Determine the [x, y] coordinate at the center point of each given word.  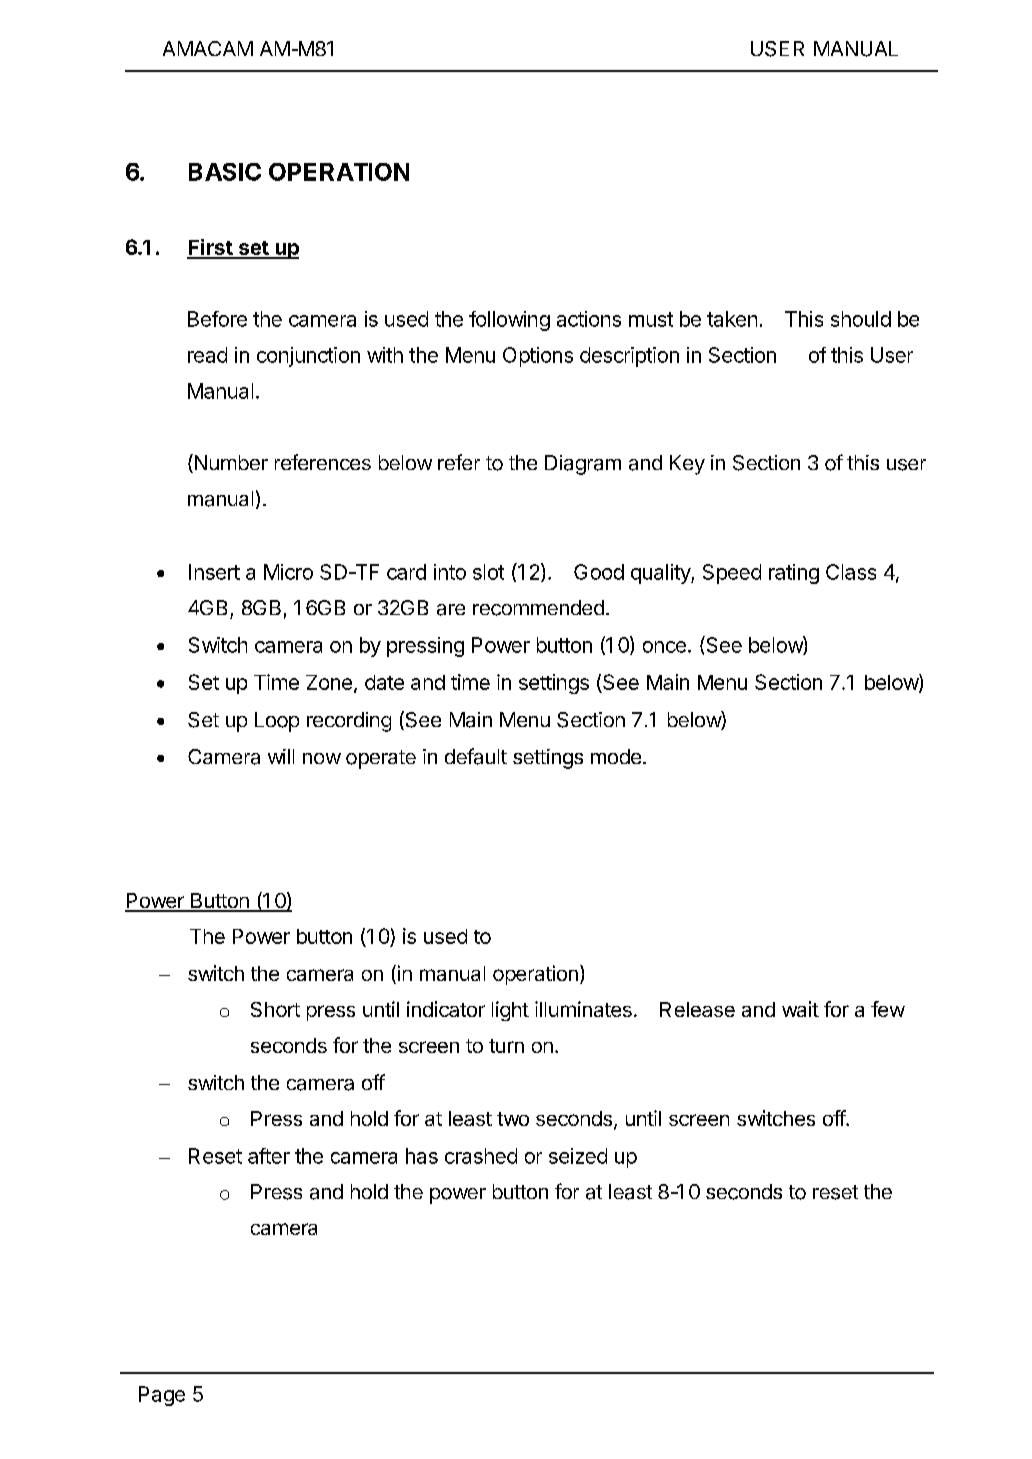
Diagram [583, 465]
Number [230, 463]
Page [162, 1396]
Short [275, 1009]
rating [794, 574]
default [476, 756]
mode [616, 756]
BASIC [225, 172]
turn [506, 1046]
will [281, 756]
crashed [481, 1156]
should [861, 319]
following [509, 321]
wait [800, 1009]
